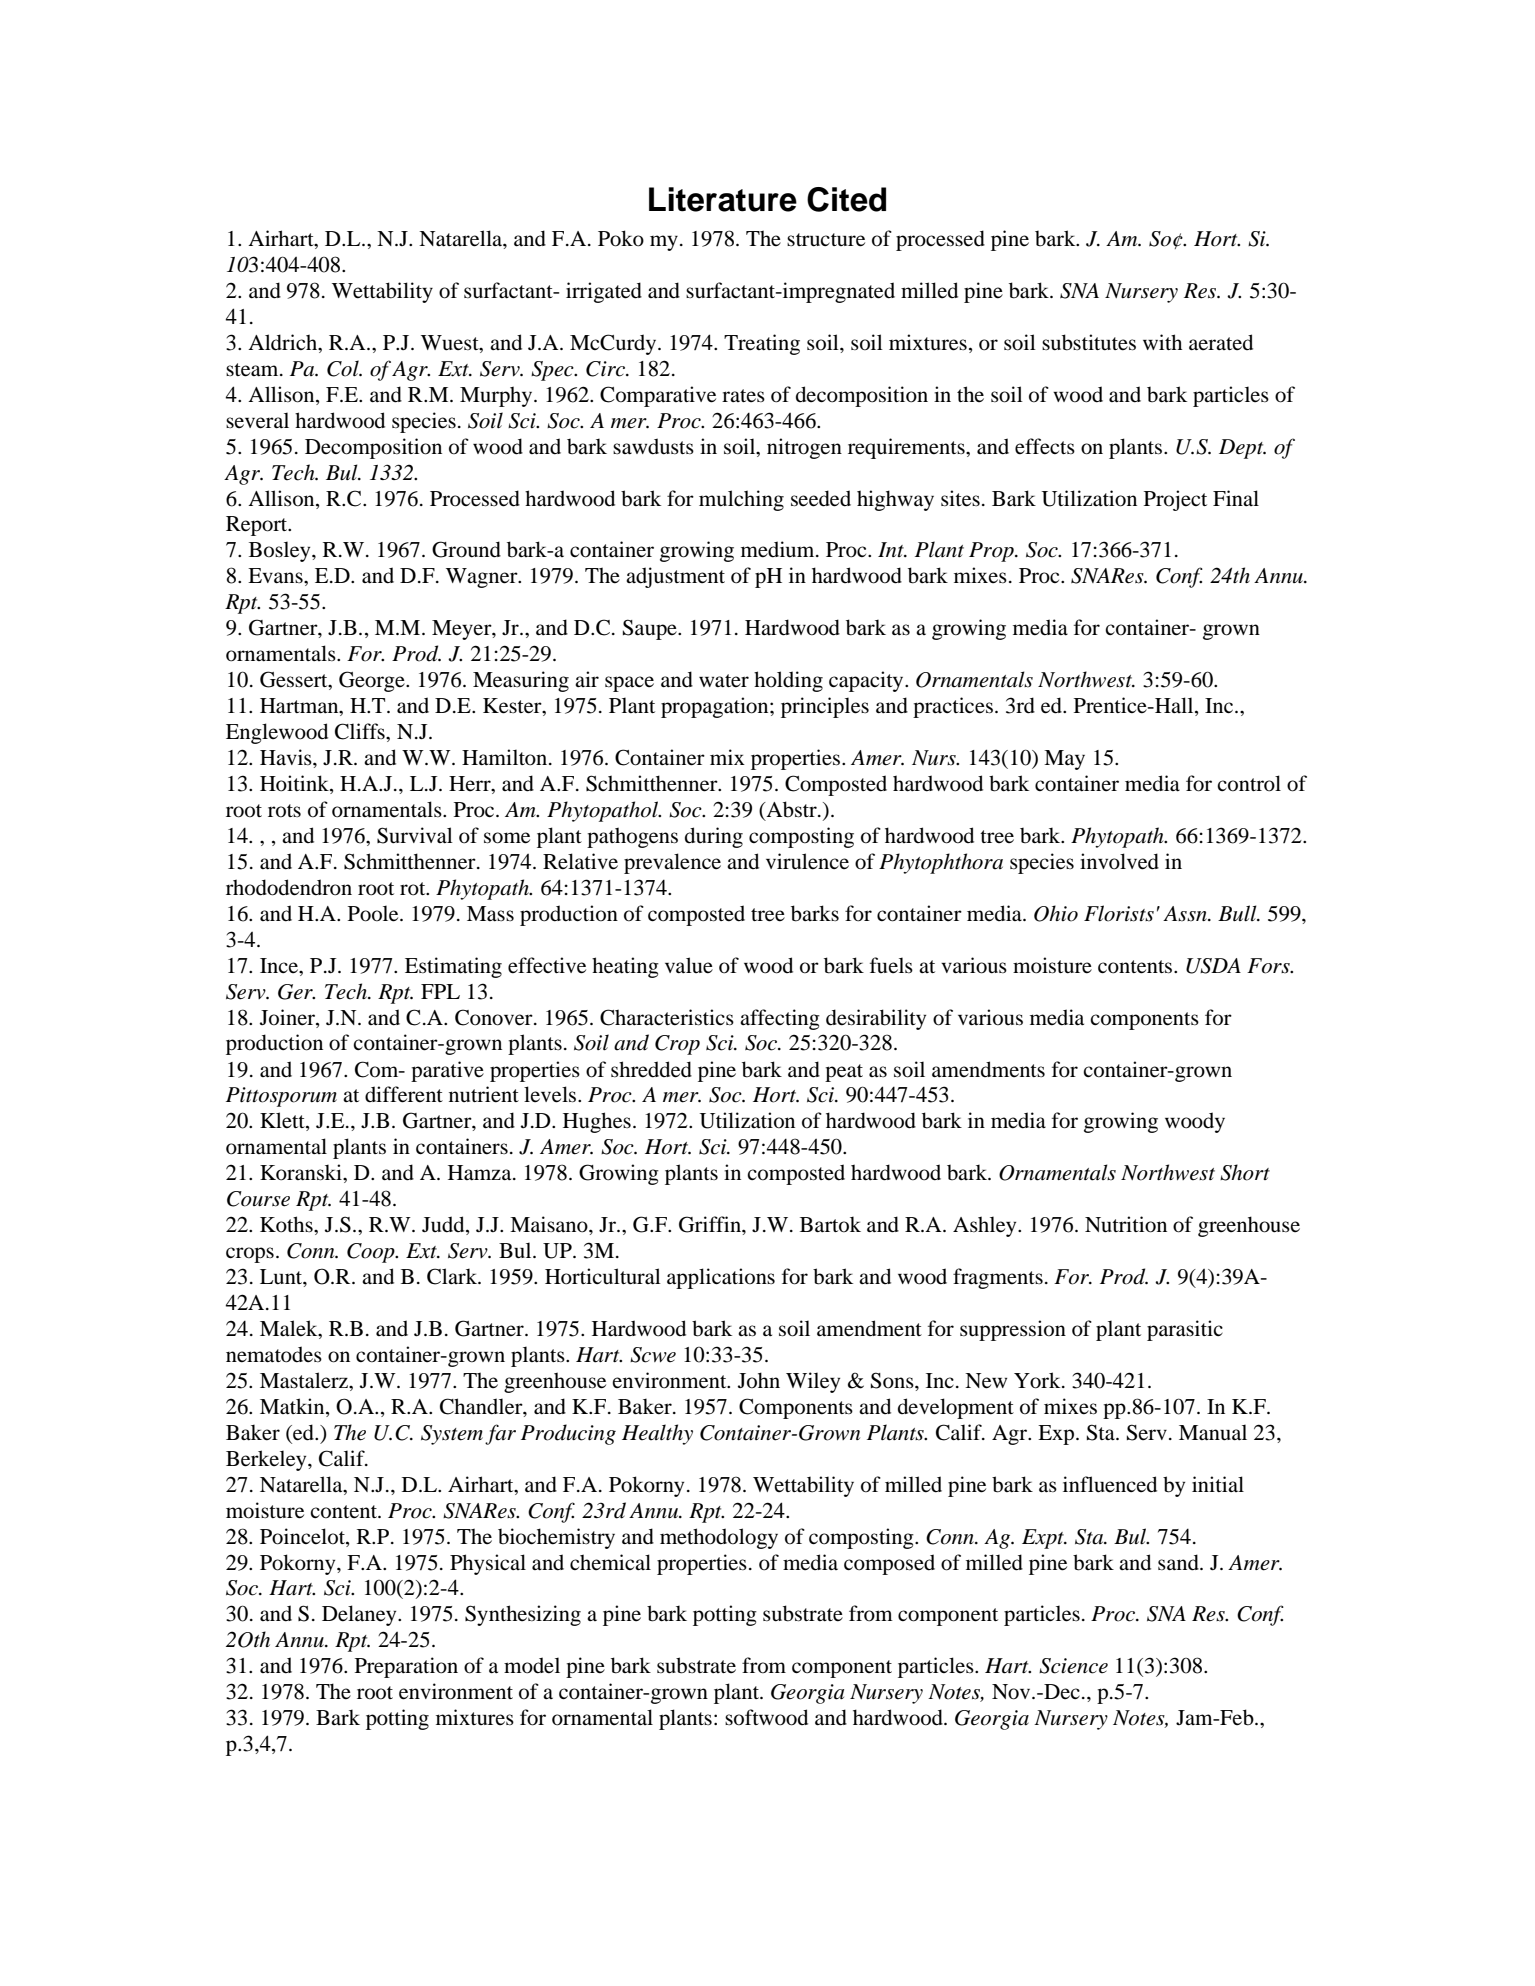  What do you see at coordinates (719, 1538) in the page?
I see `methodology` at bounding box center [719, 1538].
